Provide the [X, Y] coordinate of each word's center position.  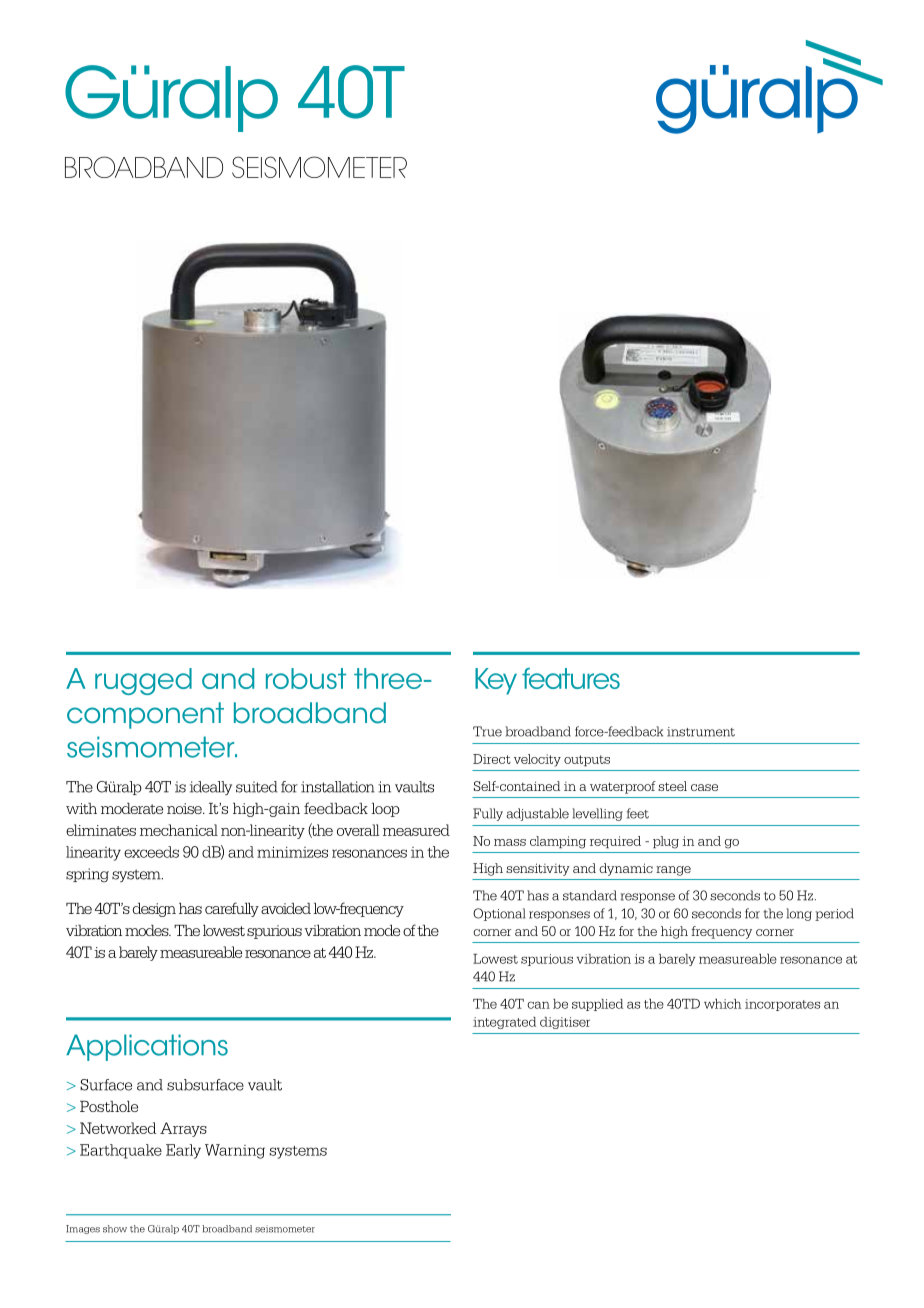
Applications [147, 1047]
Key [496, 681]
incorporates [782, 1005]
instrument [701, 732]
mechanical [179, 830]
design [154, 910]
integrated [504, 1023]
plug [666, 842]
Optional [499, 914]
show [115, 1229]
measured [416, 830]
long [799, 914]
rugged [143, 681]
